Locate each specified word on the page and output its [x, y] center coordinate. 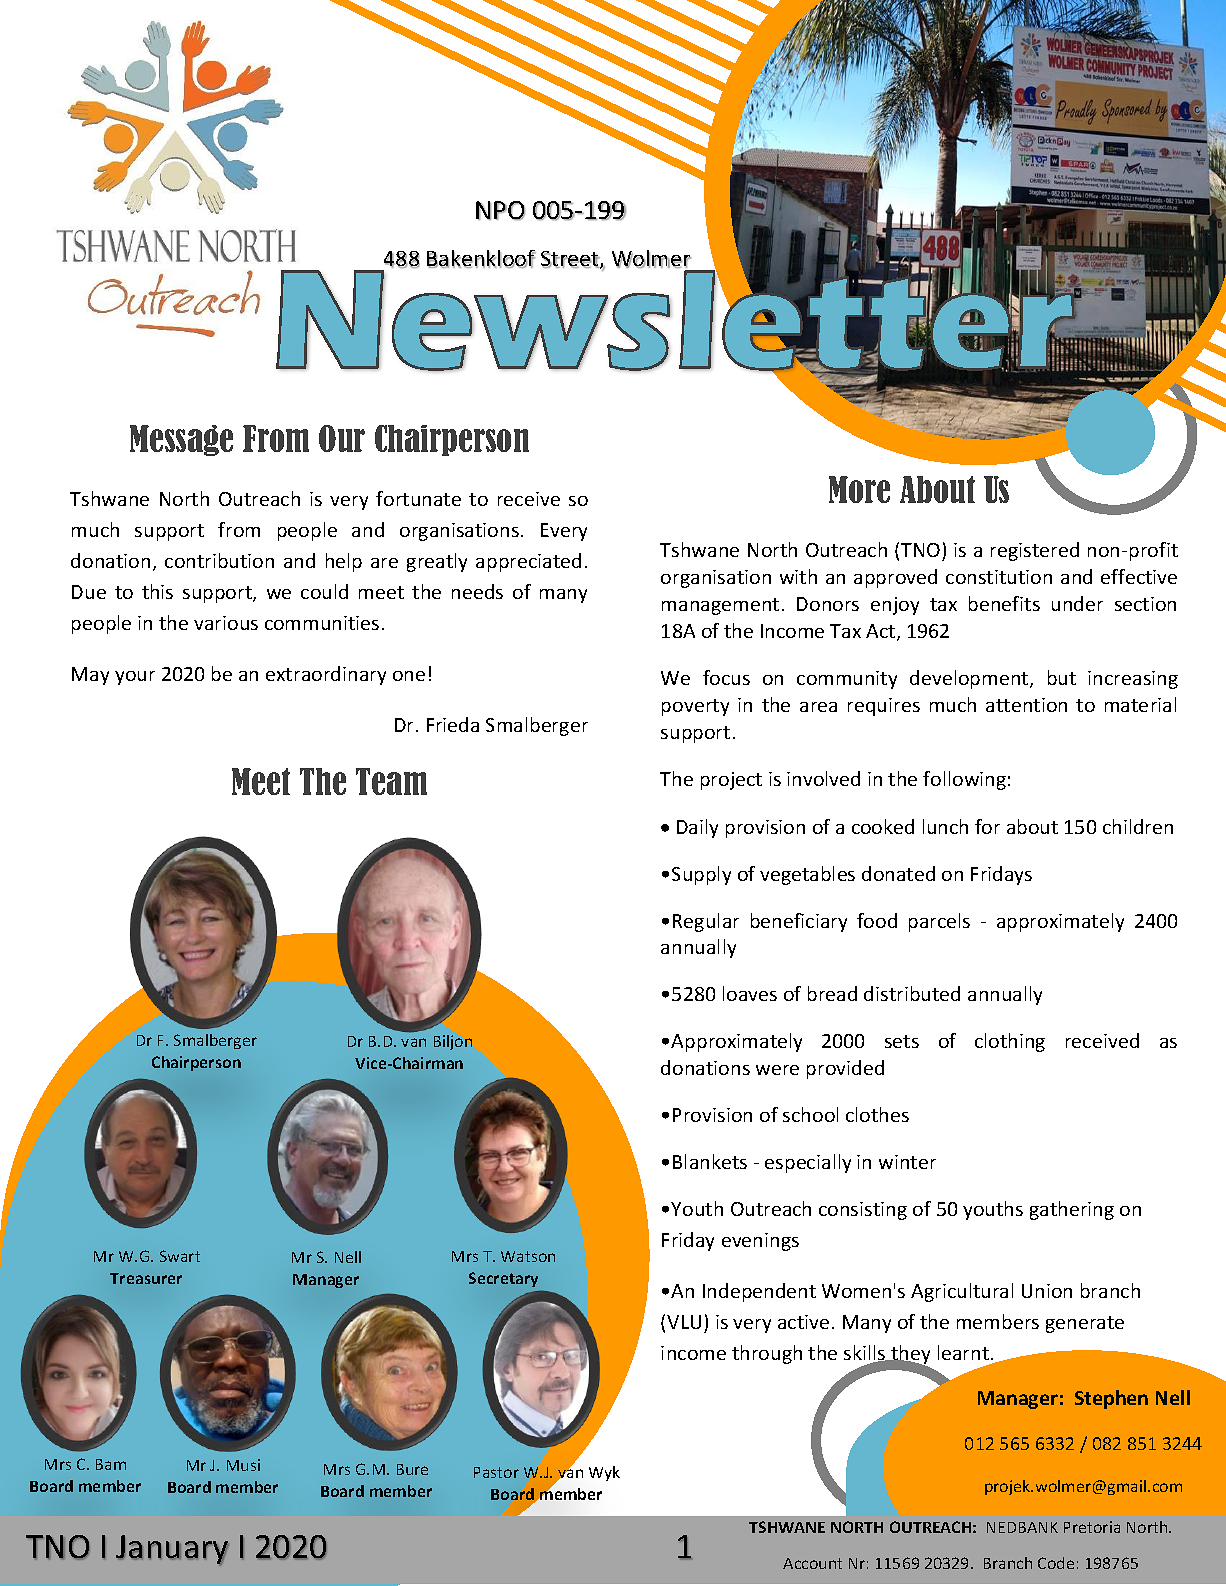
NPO [500, 211]
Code [1056, 1563]
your [135, 678]
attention [1026, 705]
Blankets [710, 1161]
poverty [695, 707]
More [859, 489]
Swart [180, 1256]
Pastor [496, 1472]
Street [571, 260]
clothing [1010, 1042]
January [172, 1550]
